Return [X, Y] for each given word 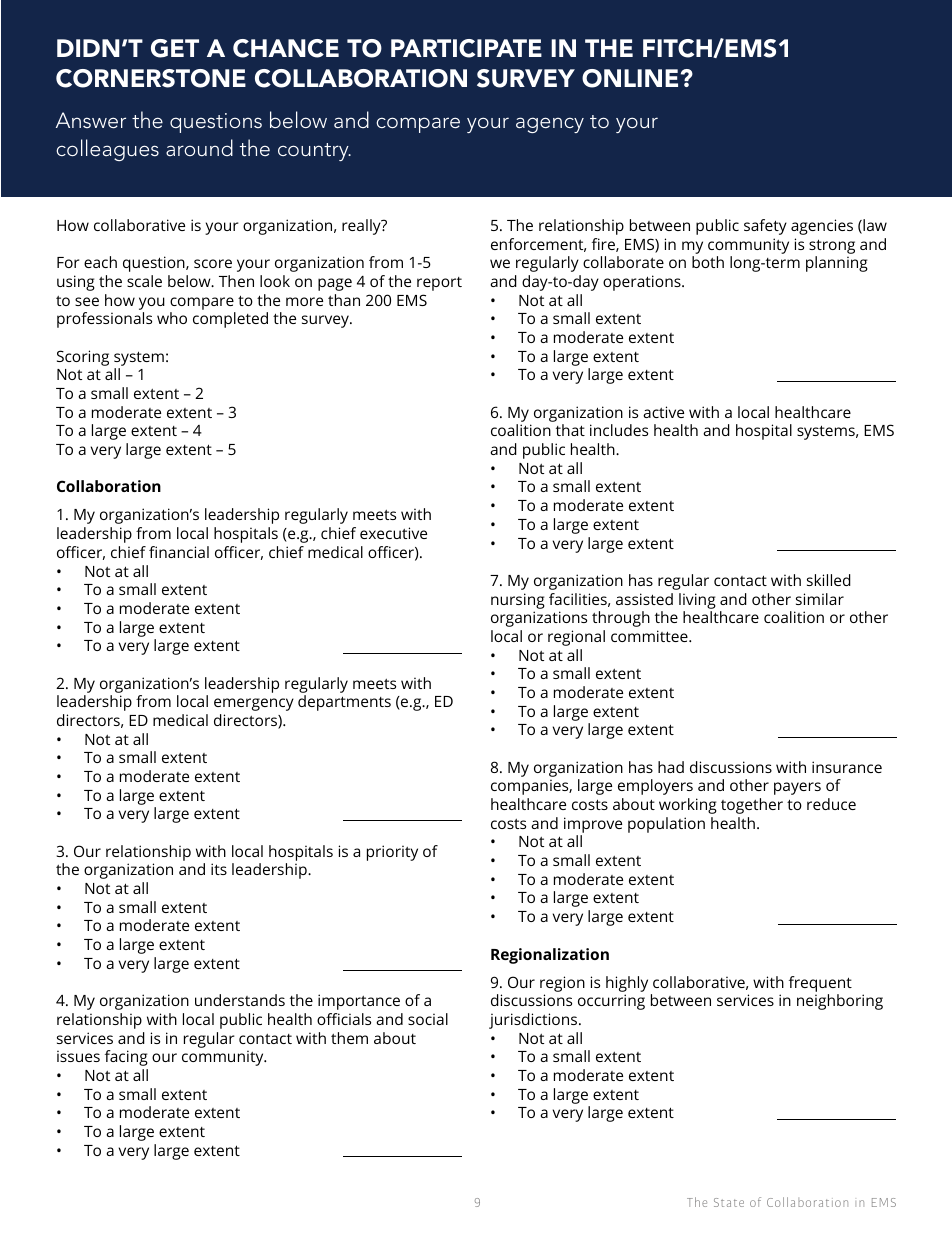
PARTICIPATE [466, 48]
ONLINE [630, 78]
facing [126, 1058]
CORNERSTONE [151, 78]
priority [392, 853]
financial [179, 552]
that [570, 430]
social [428, 1019]
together [752, 806]
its [219, 869]
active [663, 412]
